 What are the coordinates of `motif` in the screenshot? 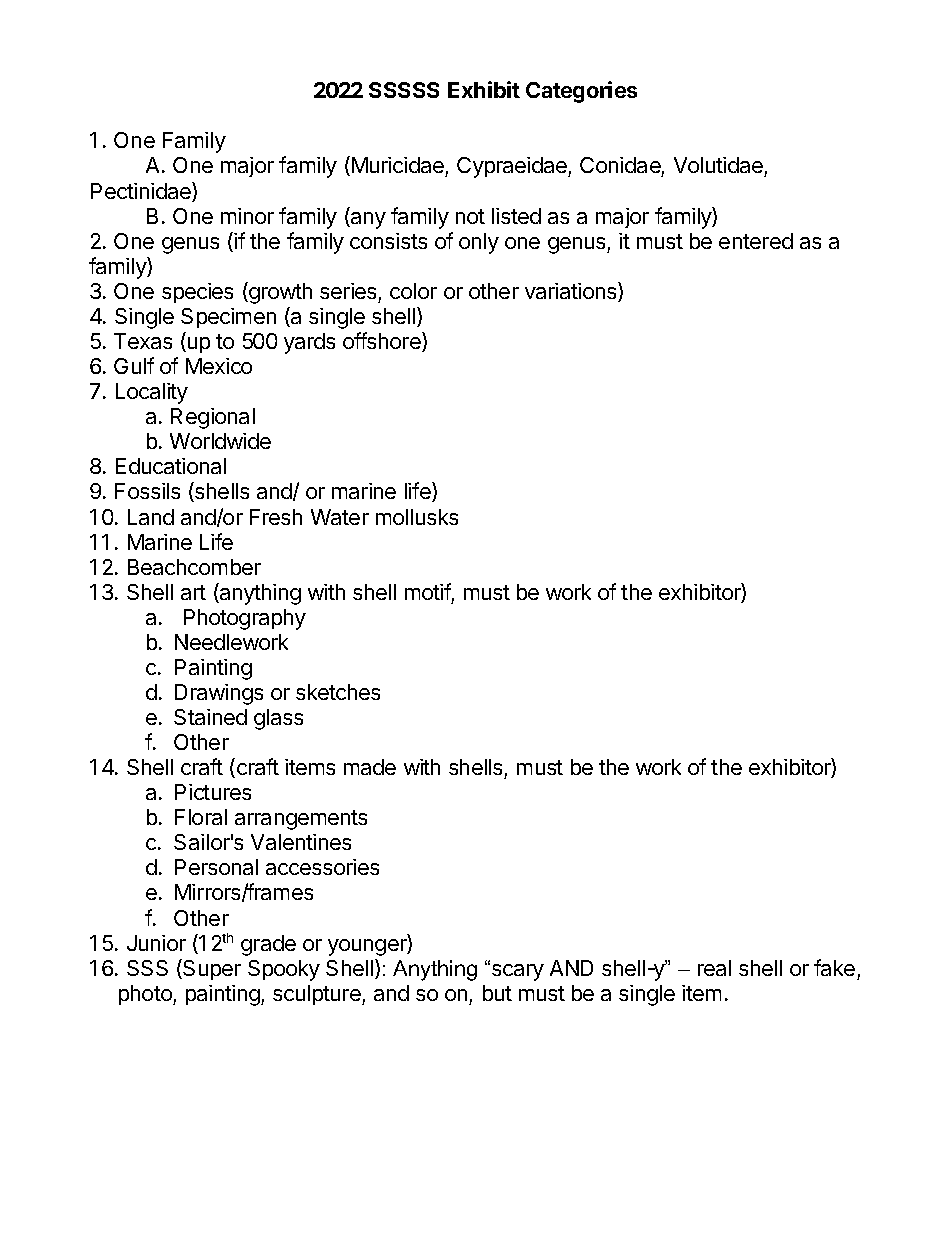 It's located at (428, 591).
